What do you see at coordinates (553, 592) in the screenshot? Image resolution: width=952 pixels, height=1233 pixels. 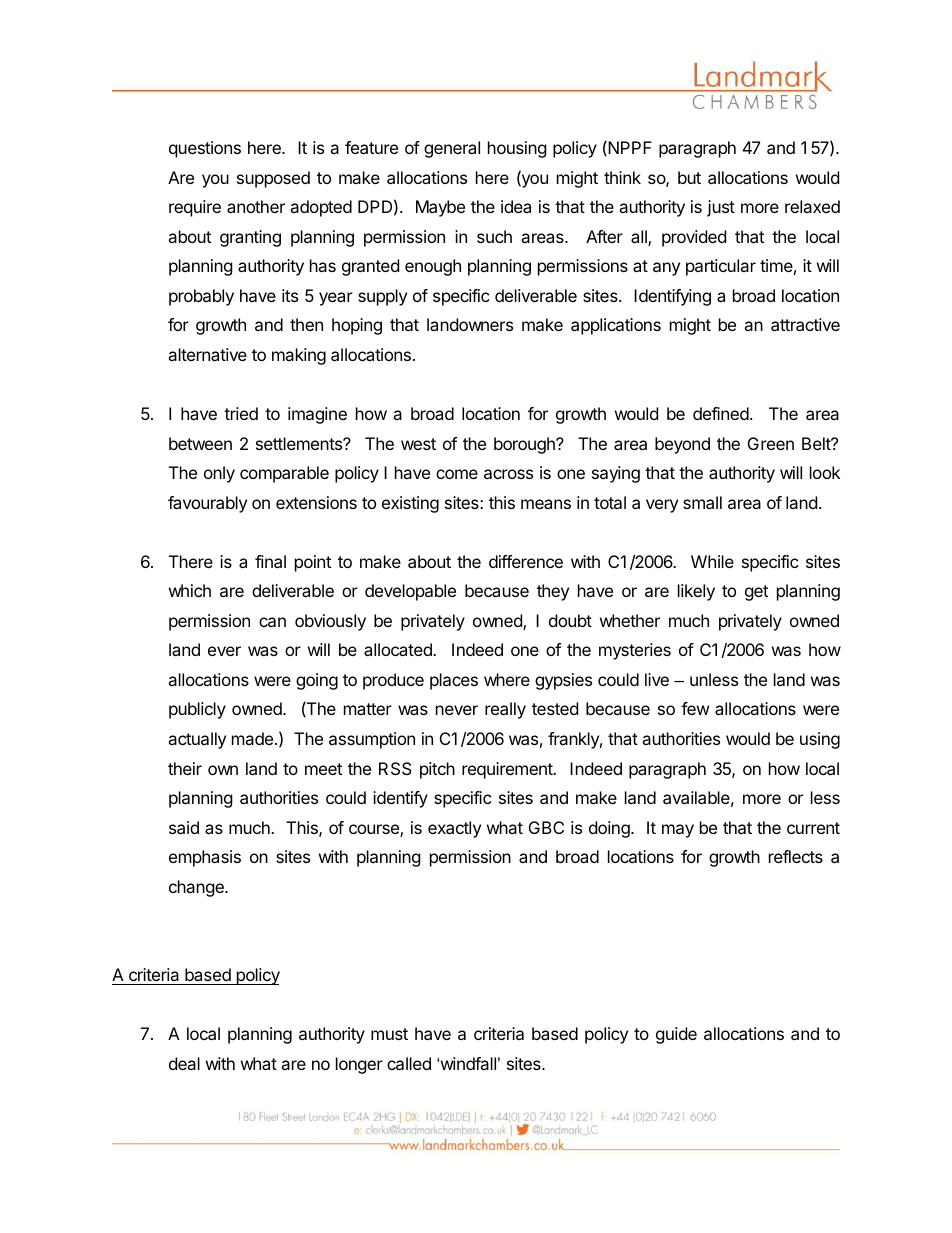 I see `they` at bounding box center [553, 592].
